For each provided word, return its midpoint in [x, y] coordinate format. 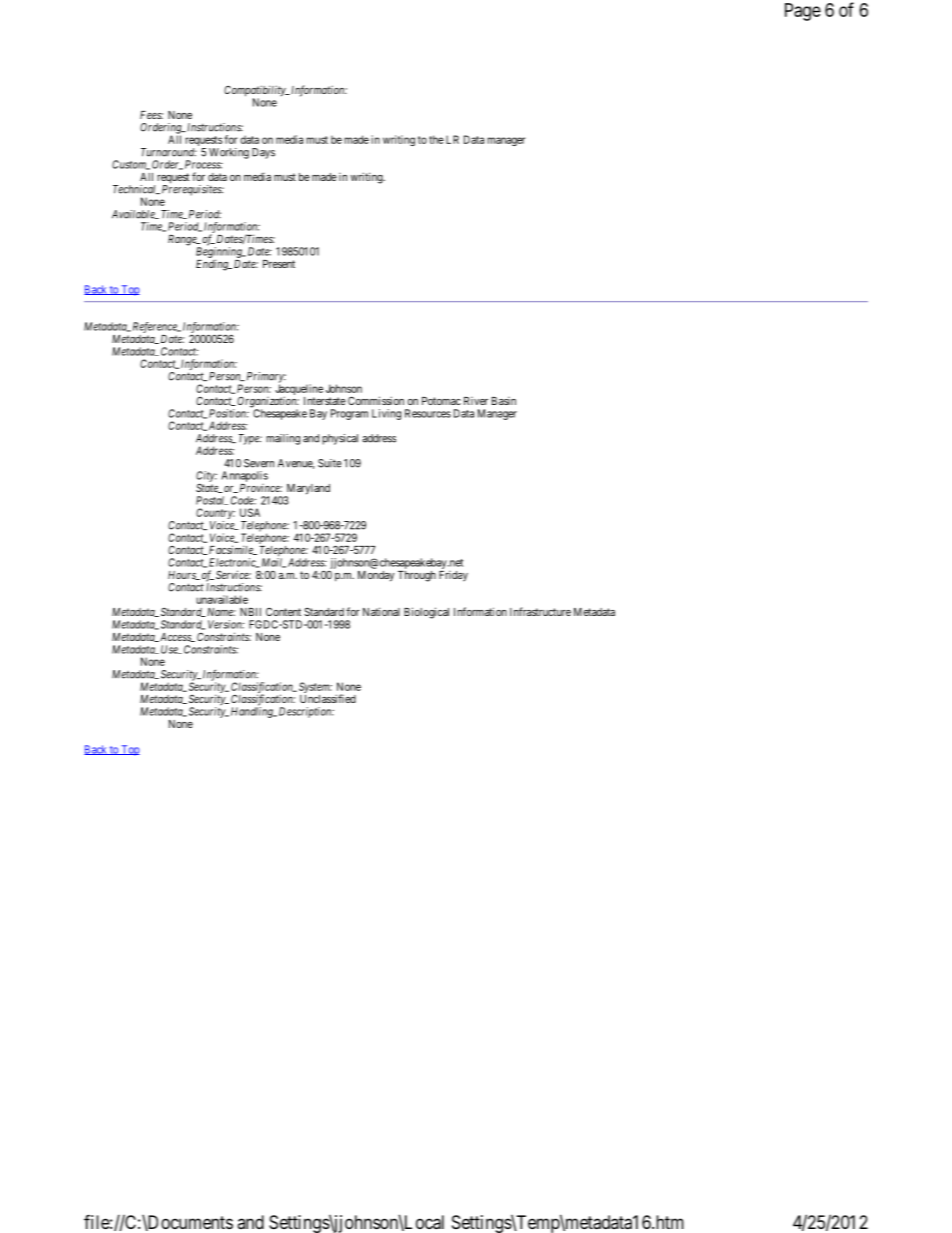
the [436, 139]
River [476, 401]
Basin [504, 401]
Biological [426, 613]
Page [803, 12]
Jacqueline [299, 391]
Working [229, 153]
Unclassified [328, 698]
